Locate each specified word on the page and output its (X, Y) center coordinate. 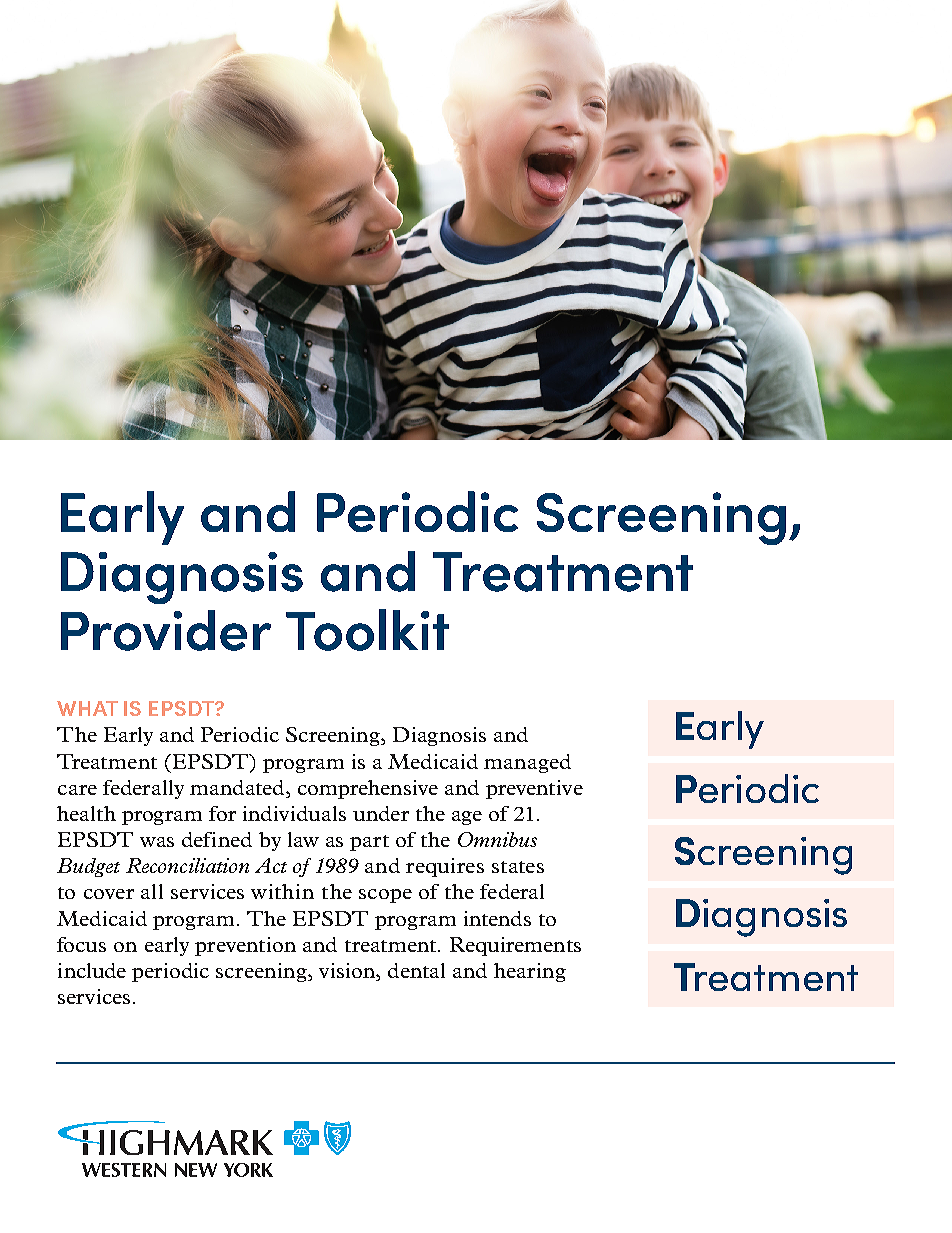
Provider (166, 630)
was (157, 842)
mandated (238, 787)
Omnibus (497, 839)
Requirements (515, 946)
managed (527, 763)
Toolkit (367, 630)
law (303, 839)
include (92, 970)
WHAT (87, 708)
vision (348, 972)
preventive (534, 789)
